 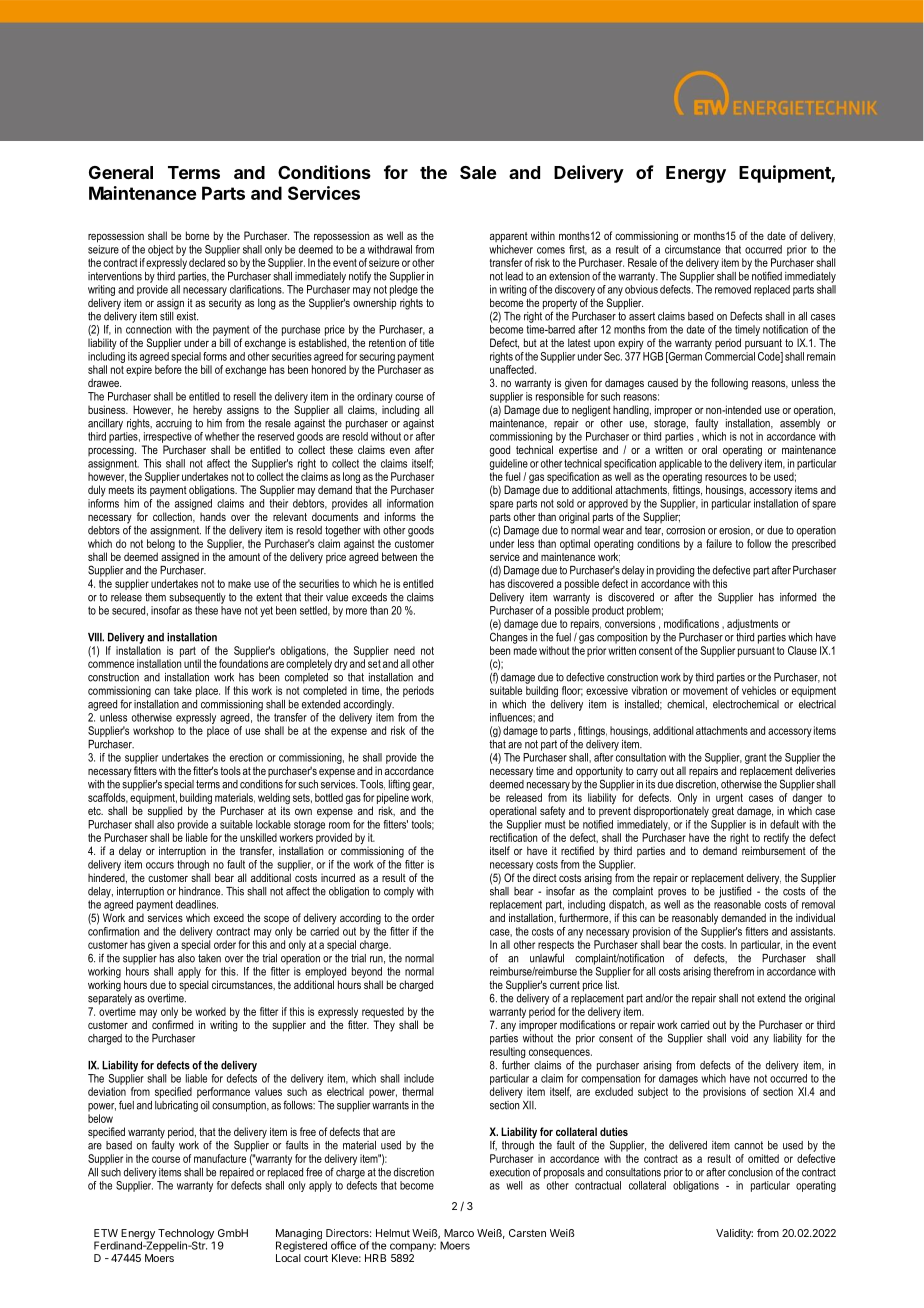 I want to click on Changes, so click(x=509, y=638).
